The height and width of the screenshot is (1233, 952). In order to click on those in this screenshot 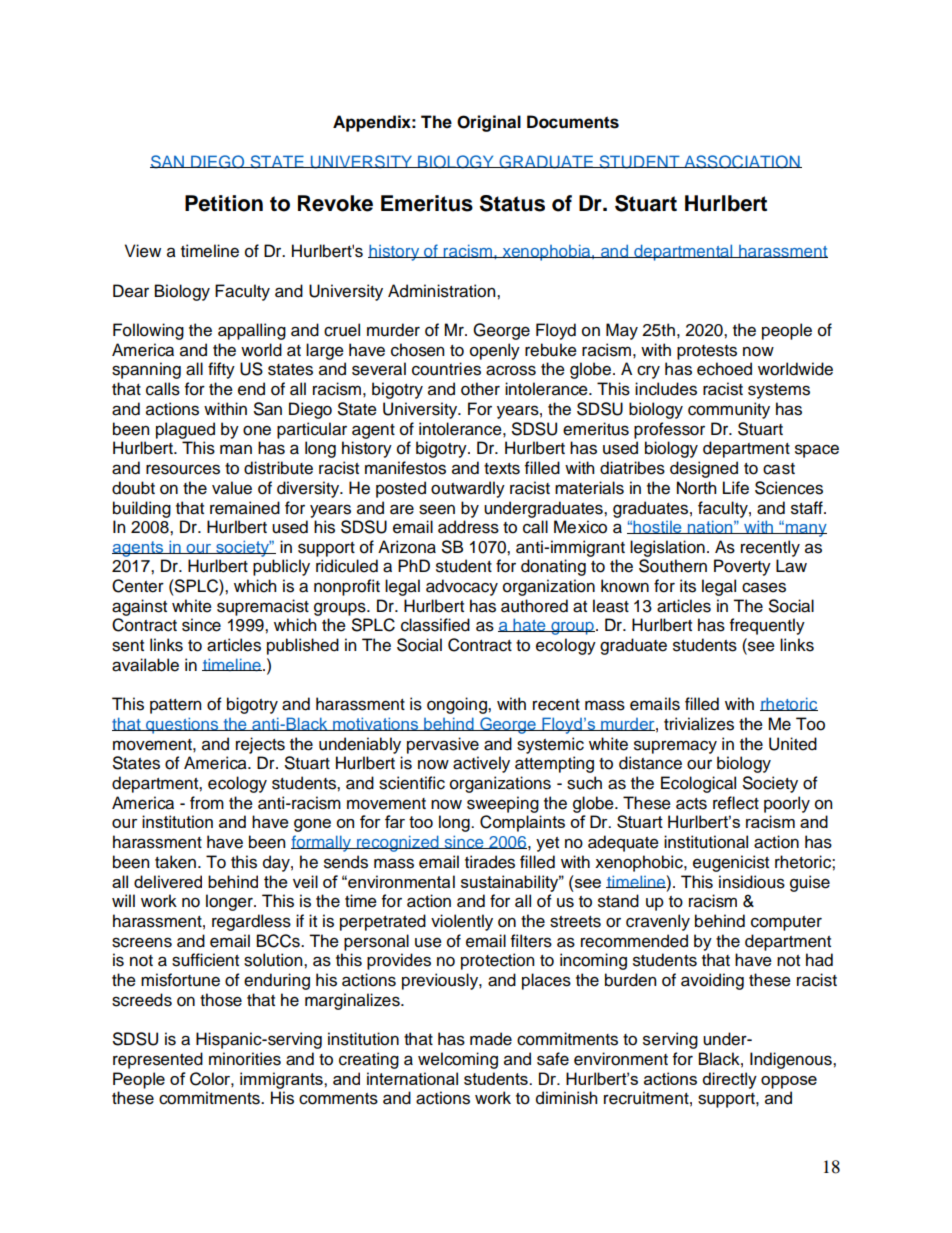, I will do `click(221, 1000)`.
